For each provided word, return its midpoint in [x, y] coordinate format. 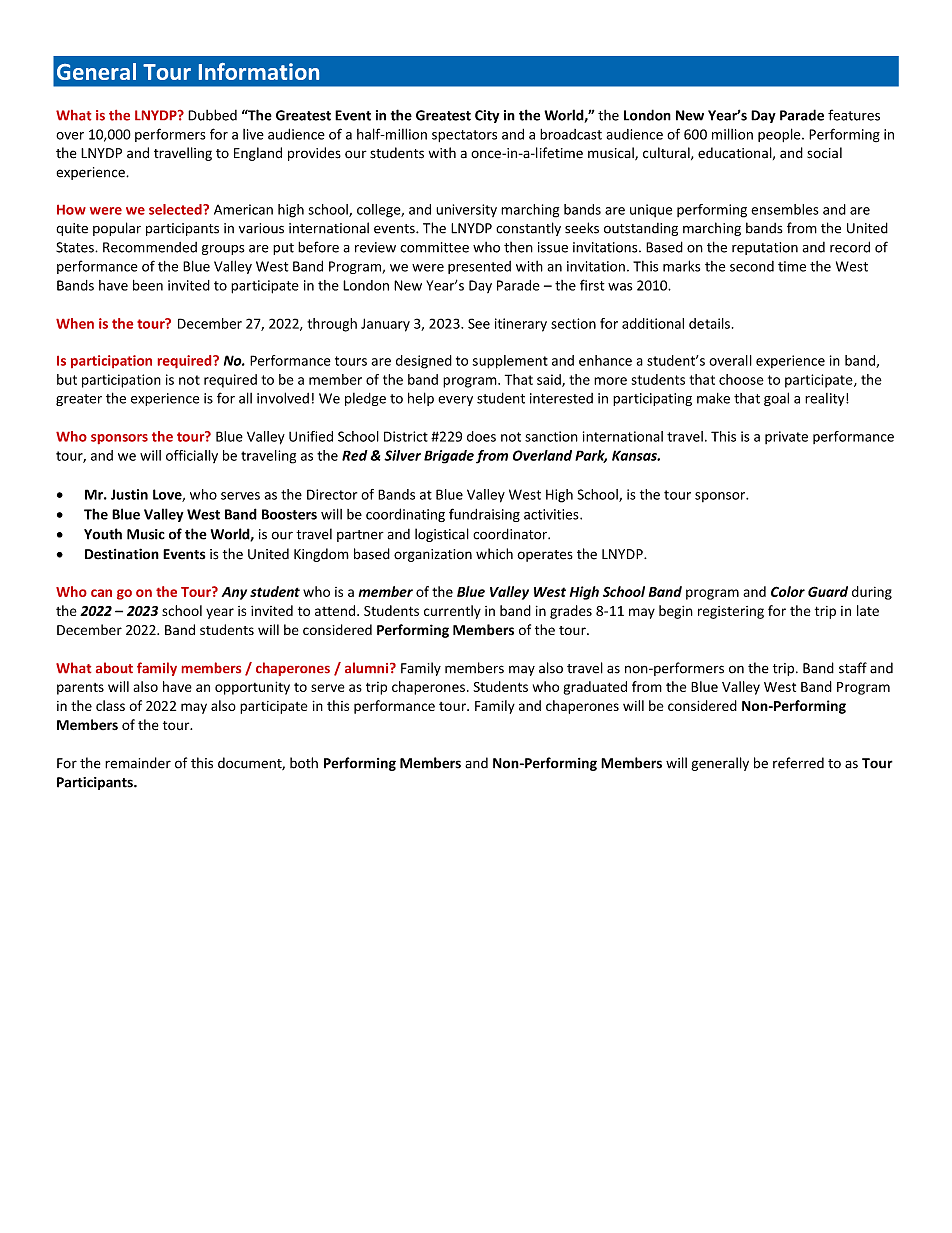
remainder [138, 763]
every [455, 401]
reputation [765, 248]
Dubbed [212, 115]
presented [479, 267]
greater [79, 400]
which [494, 554]
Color [788, 591]
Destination [122, 554]
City [487, 116]
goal [776, 399]
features [854, 115]
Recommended [150, 247]
